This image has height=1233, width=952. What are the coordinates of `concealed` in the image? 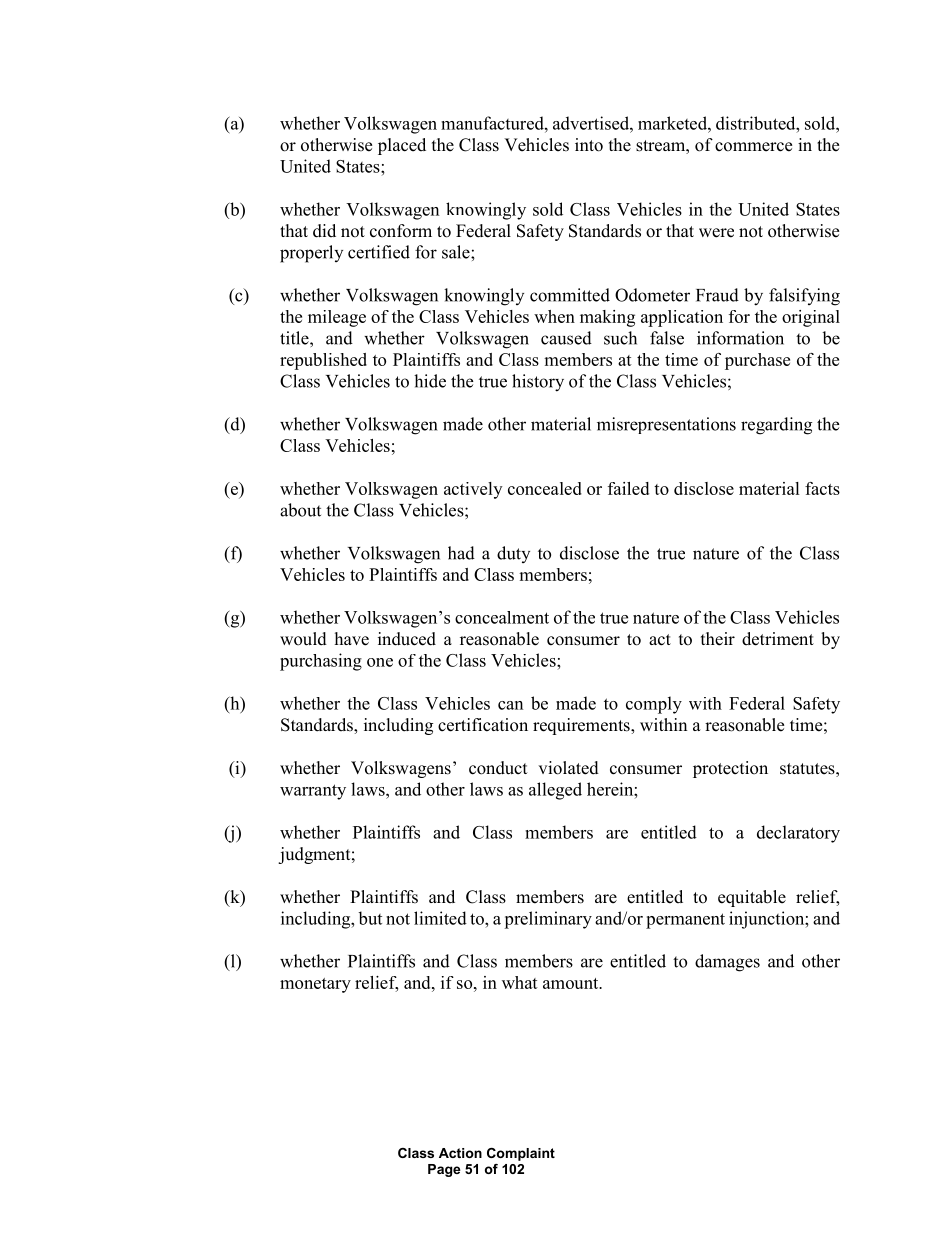 It's located at (545, 488).
